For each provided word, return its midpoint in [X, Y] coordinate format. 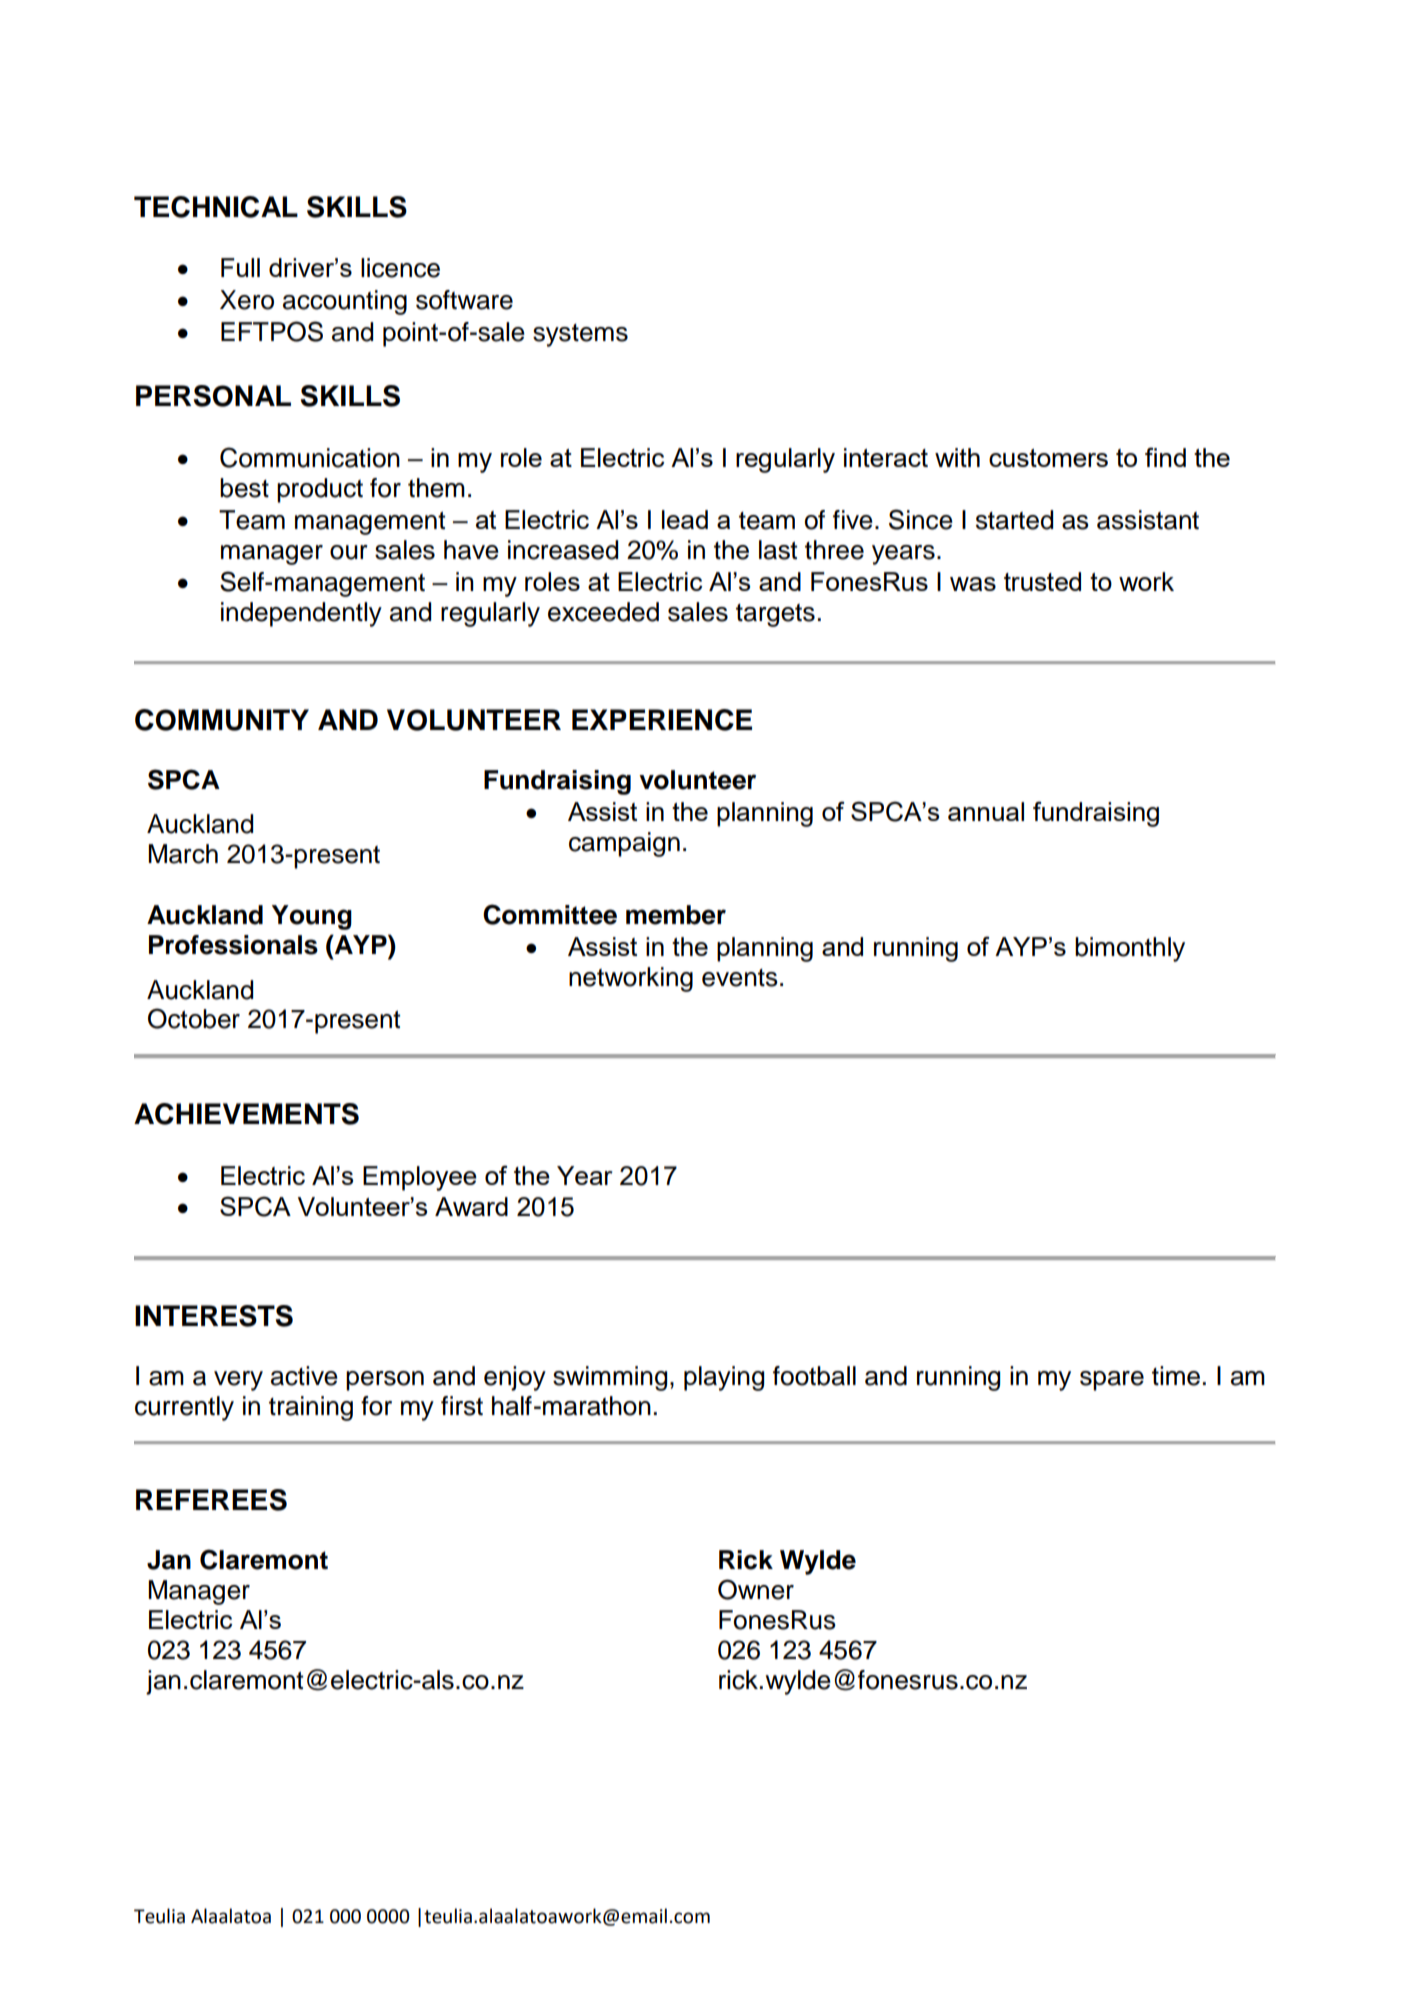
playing [724, 1378]
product [320, 490]
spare [1112, 1381]
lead [685, 519]
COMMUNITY [222, 720]
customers [1048, 458]
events [740, 978]
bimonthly [1130, 949]
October [194, 1018]
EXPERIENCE [662, 720]
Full [240, 267]
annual [986, 811]
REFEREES [211, 1500]
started [1014, 520]
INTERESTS [214, 1316]
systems [580, 335]
